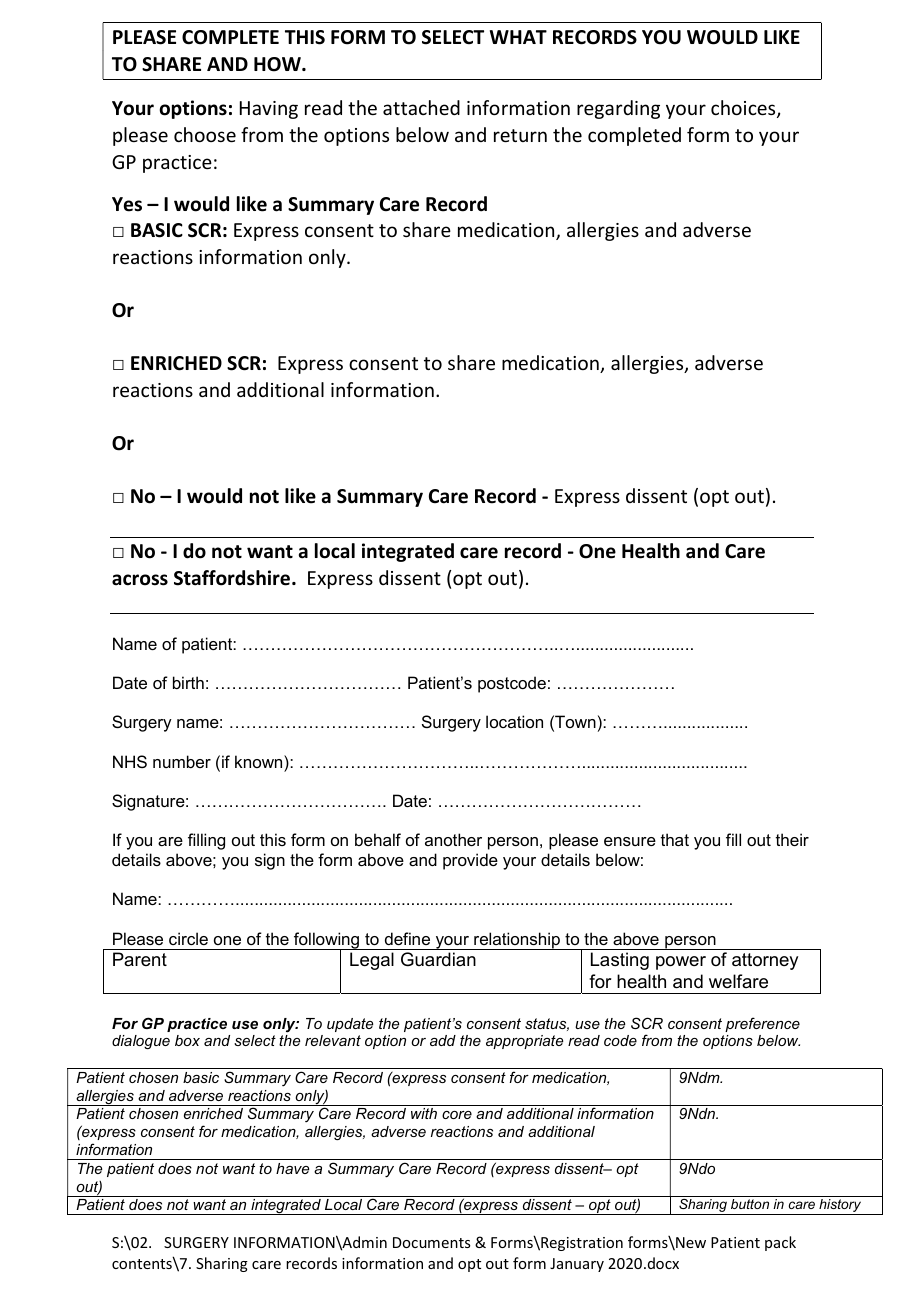  What do you see at coordinates (188, 682) in the screenshot?
I see `birth` at bounding box center [188, 682].
